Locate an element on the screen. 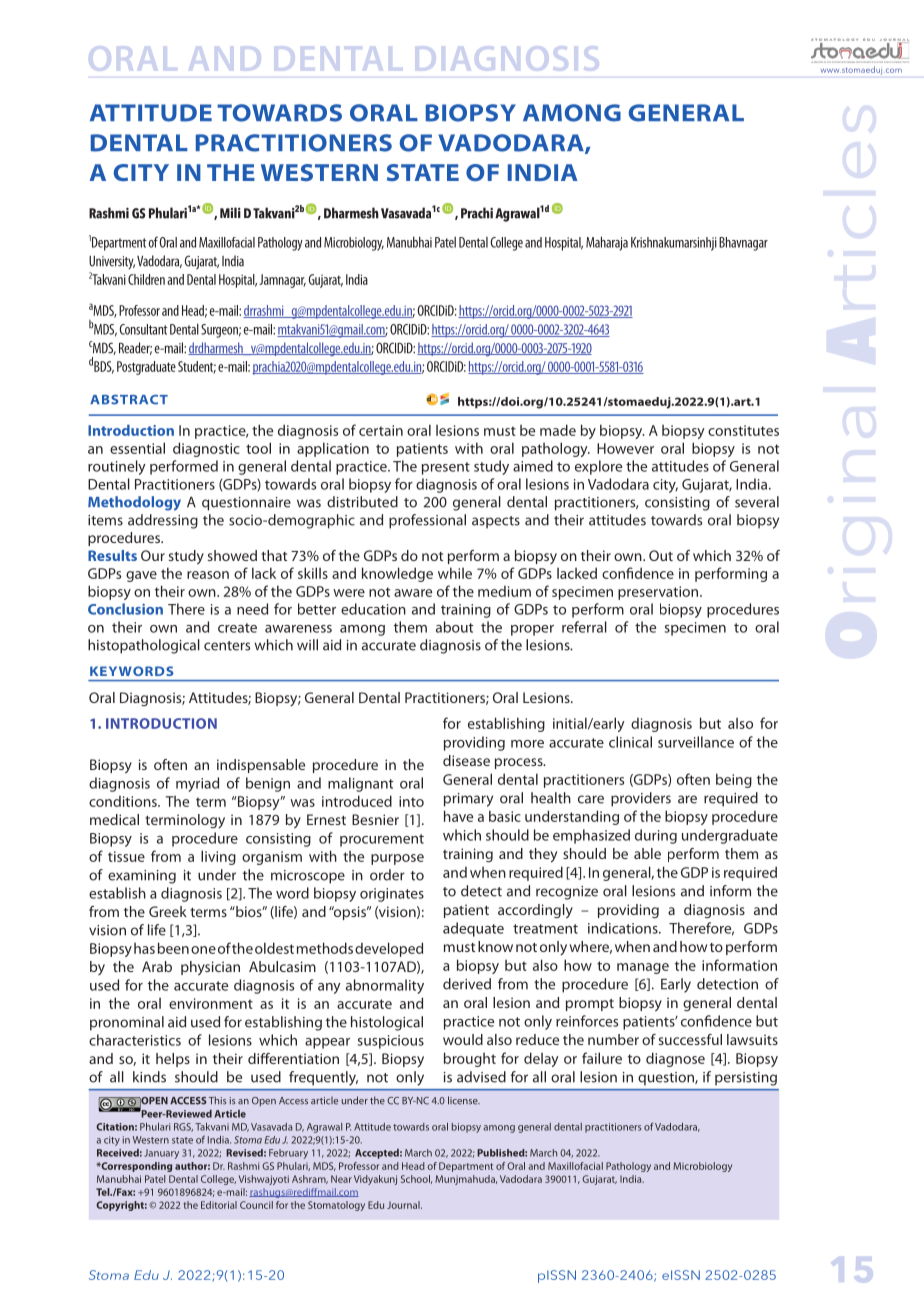  However is located at coordinates (625, 448).
